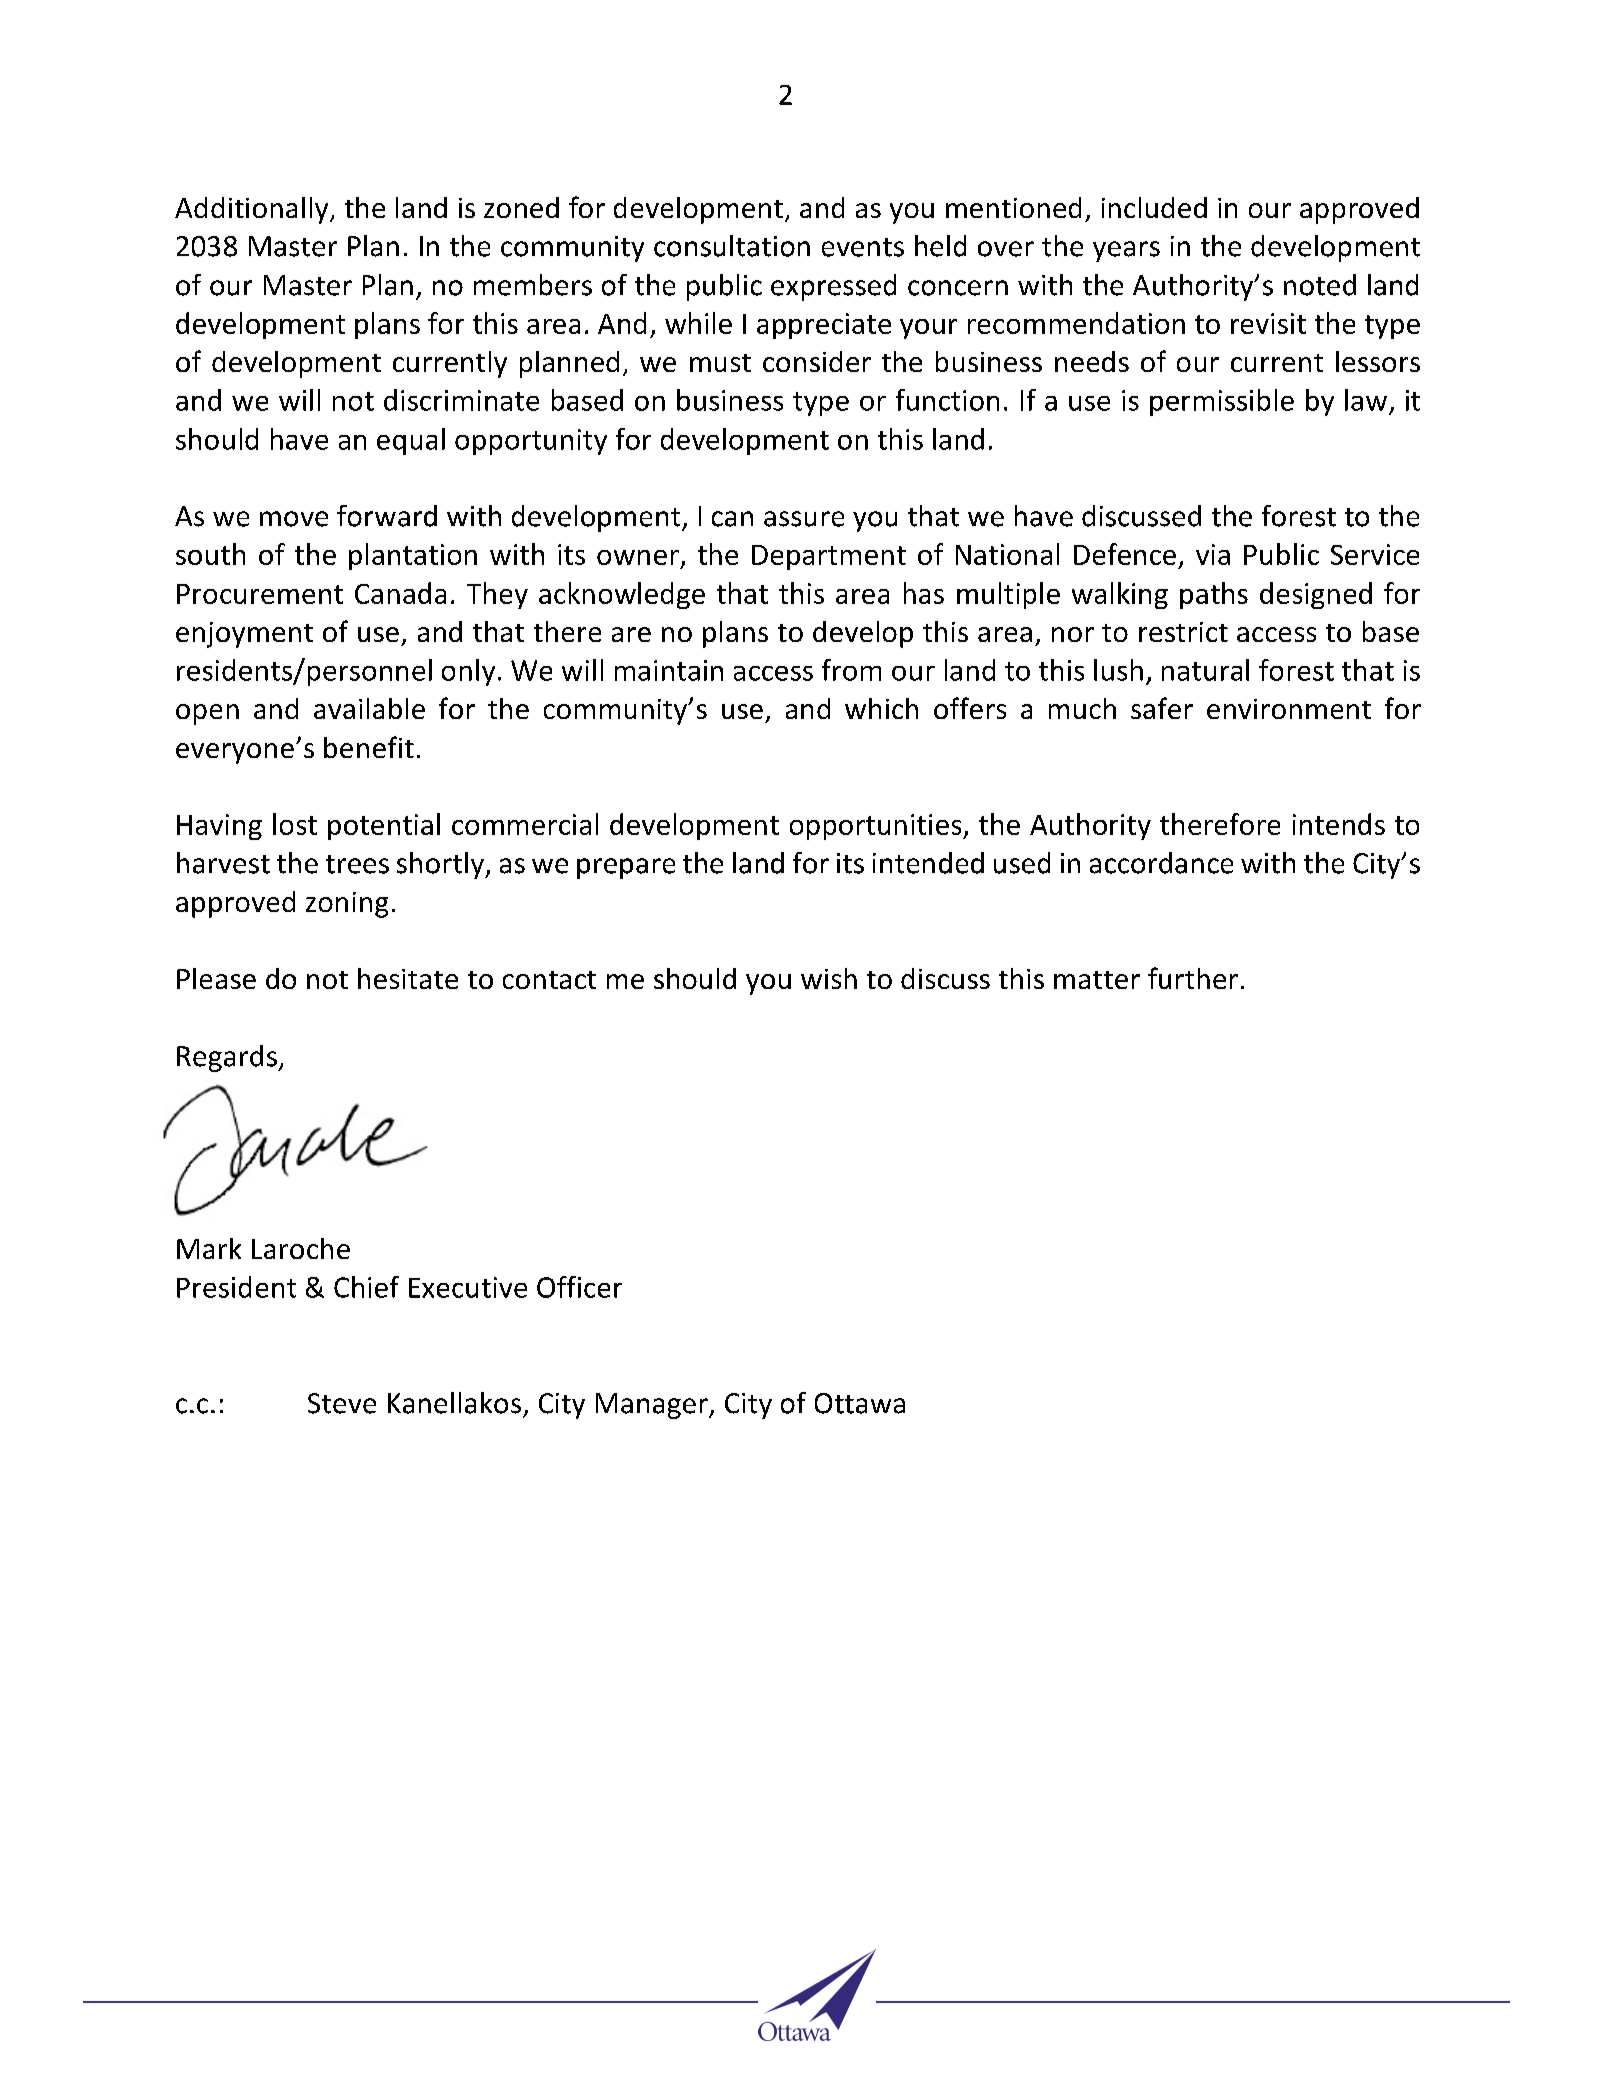  What do you see at coordinates (342, 1403) in the screenshot?
I see `Steve` at bounding box center [342, 1403].
